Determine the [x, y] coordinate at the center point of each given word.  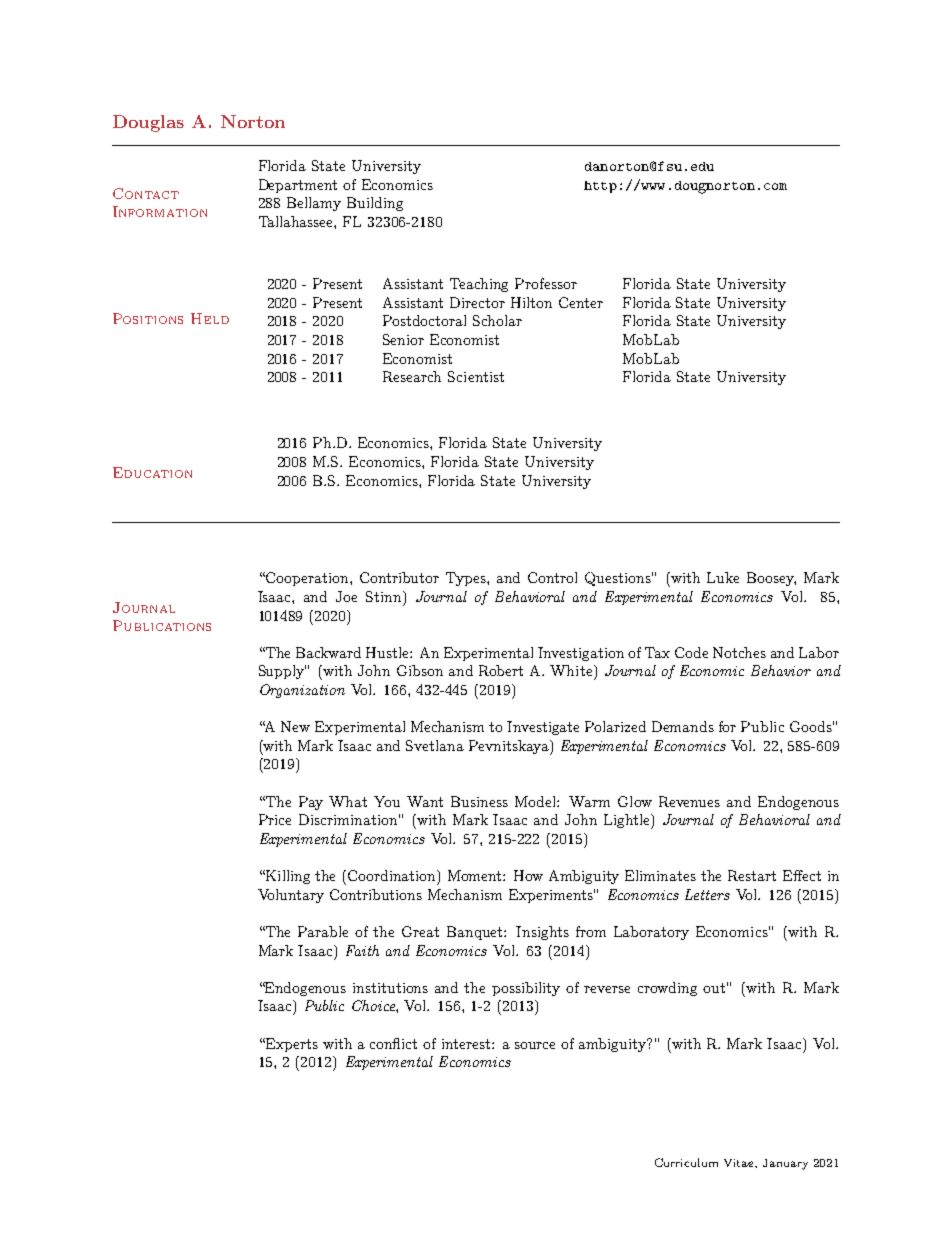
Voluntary [291, 896]
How [528, 875]
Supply [282, 672]
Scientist [476, 376]
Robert [501, 670]
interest [467, 1044]
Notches [739, 652]
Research [412, 376]
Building [375, 204]
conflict [393, 1043]
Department [298, 186]
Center [581, 302]
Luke [723, 577]
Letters [707, 894]
